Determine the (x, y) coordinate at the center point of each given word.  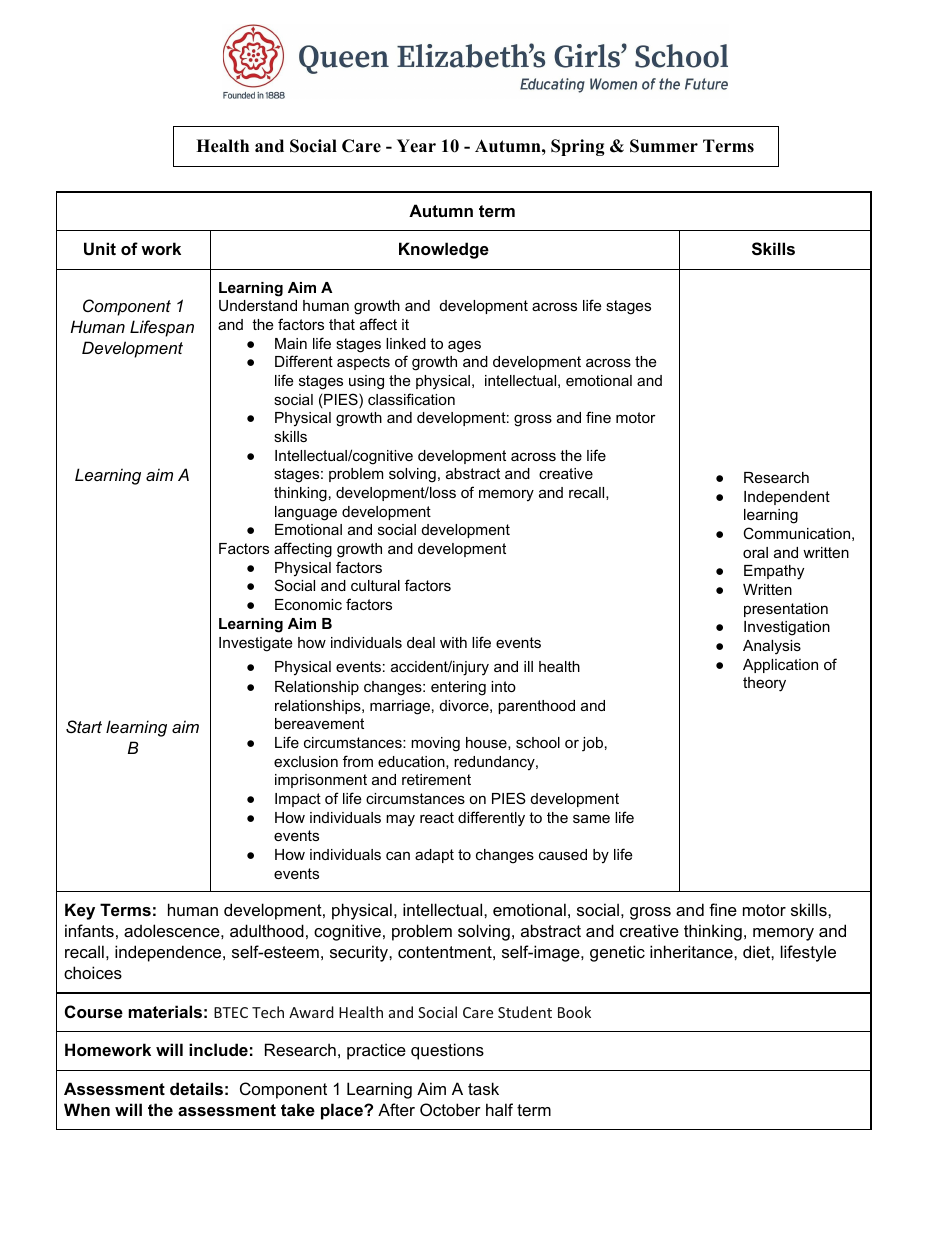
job (592, 744)
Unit (100, 248)
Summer (664, 146)
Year (416, 146)
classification (411, 399)
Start (84, 726)
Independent (787, 498)
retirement (436, 779)
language (306, 513)
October (450, 1109)
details (196, 1088)
